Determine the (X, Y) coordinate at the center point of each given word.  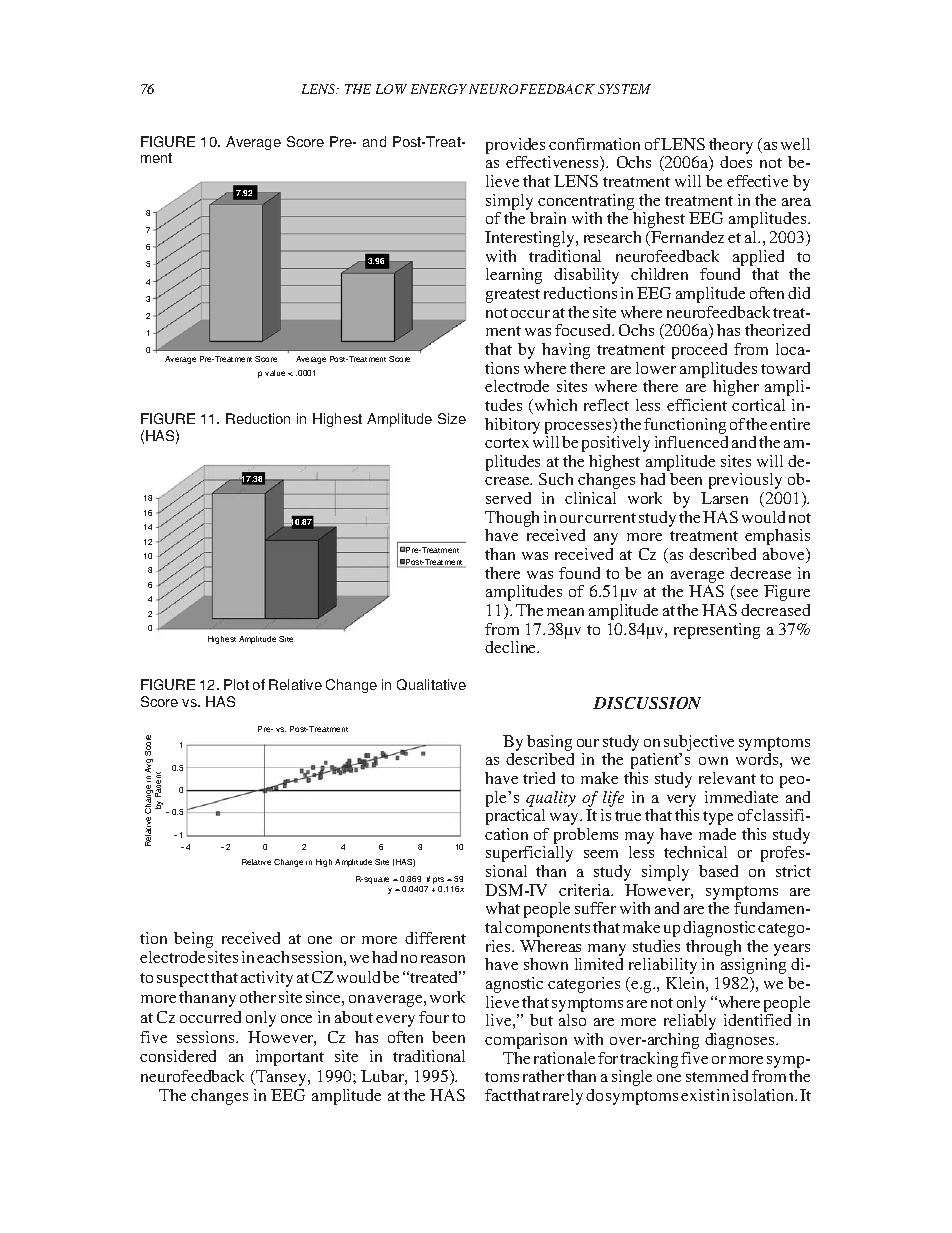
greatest (513, 296)
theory (731, 147)
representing (717, 631)
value (275, 373)
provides (515, 147)
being (193, 940)
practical (515, 817)
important (290, 1058)
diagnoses (741, 1041)
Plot (236, 684)
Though (512, 520)
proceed (699, 351)
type (718, 818)
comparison (526, 1041)
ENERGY (439, 89)
